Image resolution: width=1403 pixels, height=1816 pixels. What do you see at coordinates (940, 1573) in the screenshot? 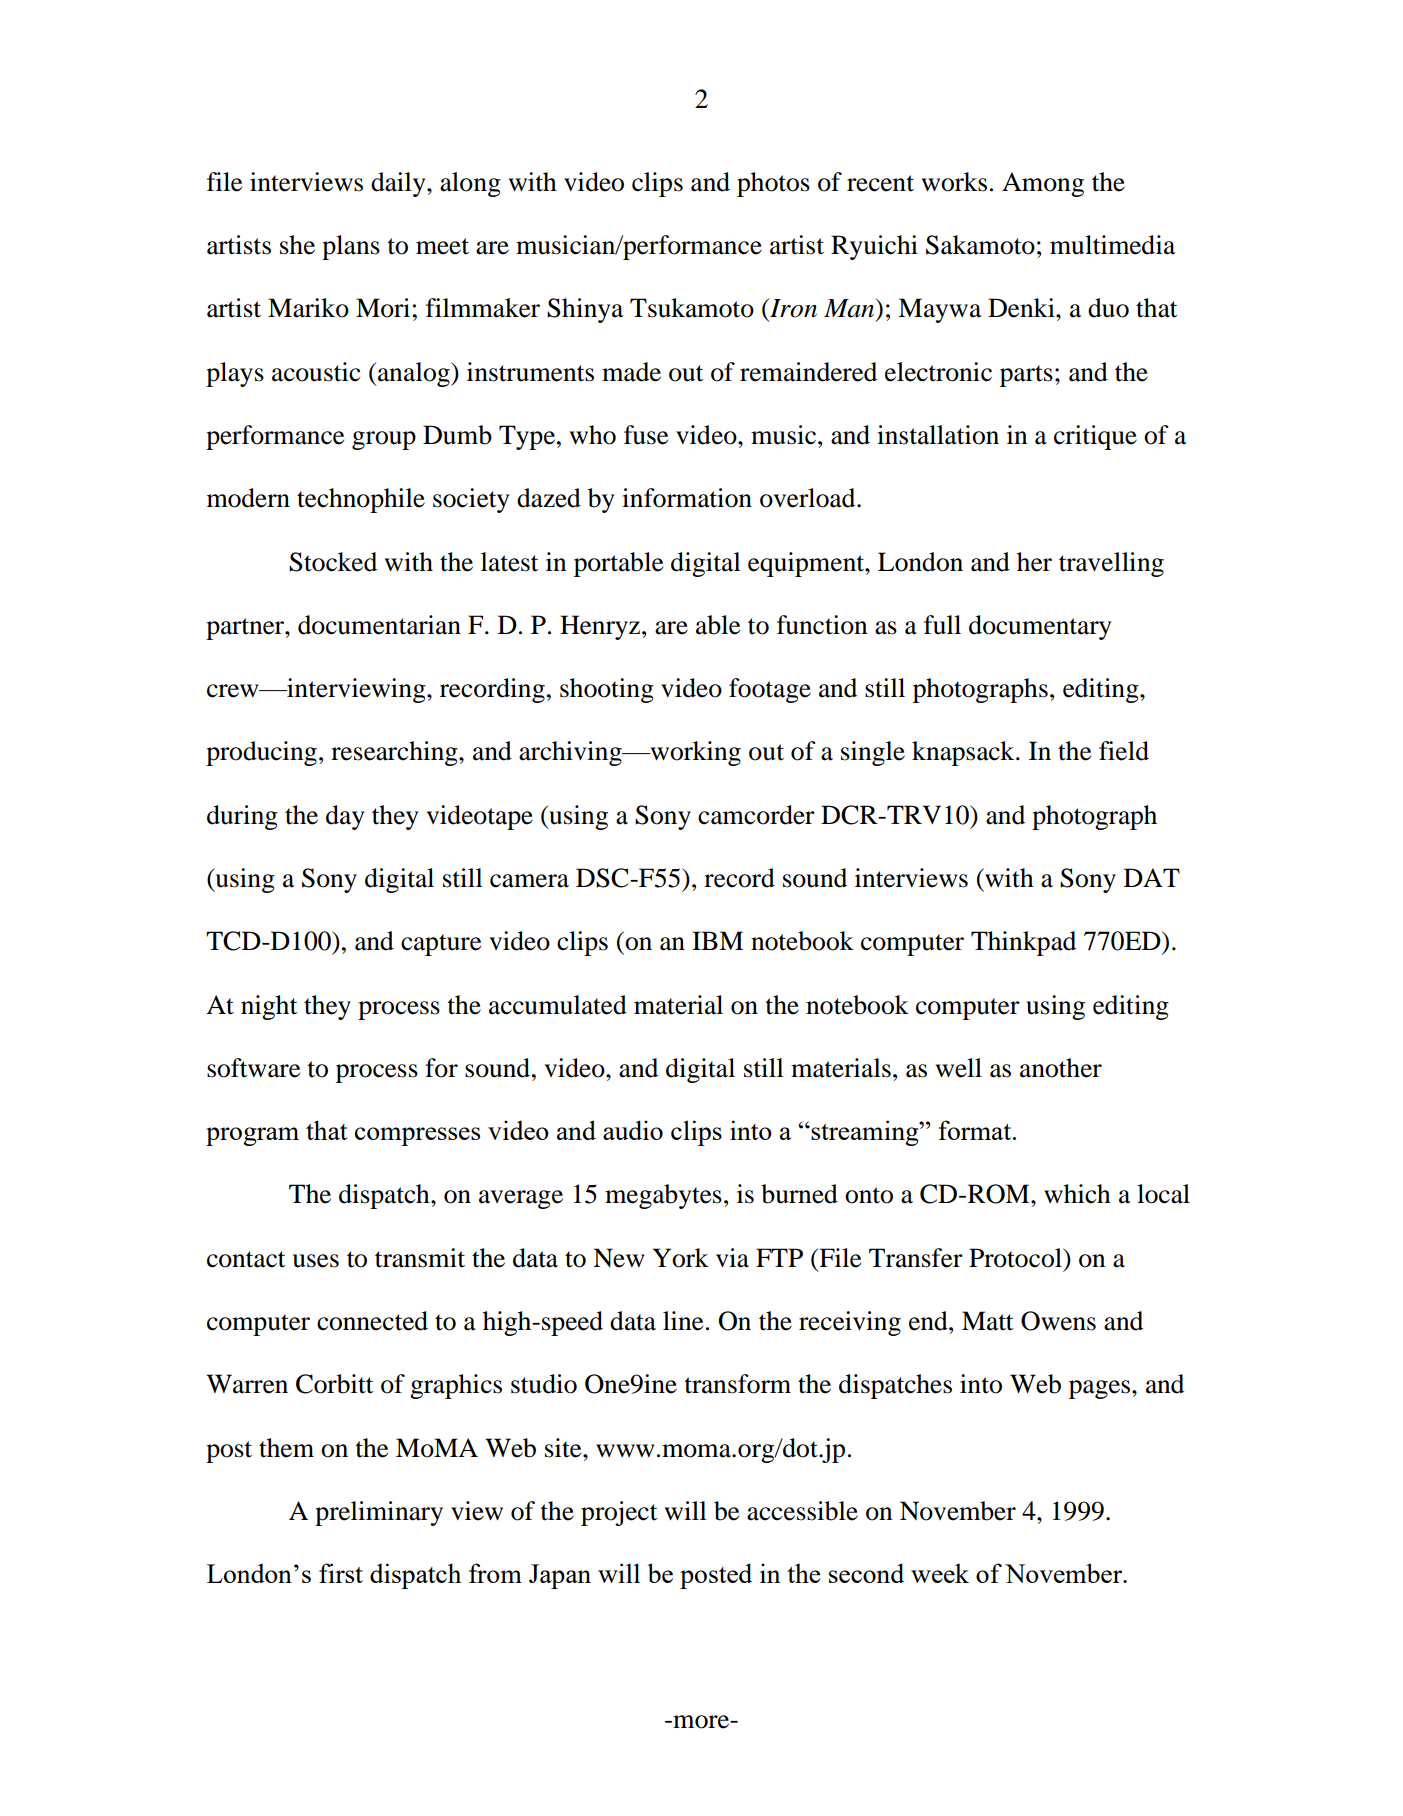
I see `week` at bounding box center [940, 1573].
